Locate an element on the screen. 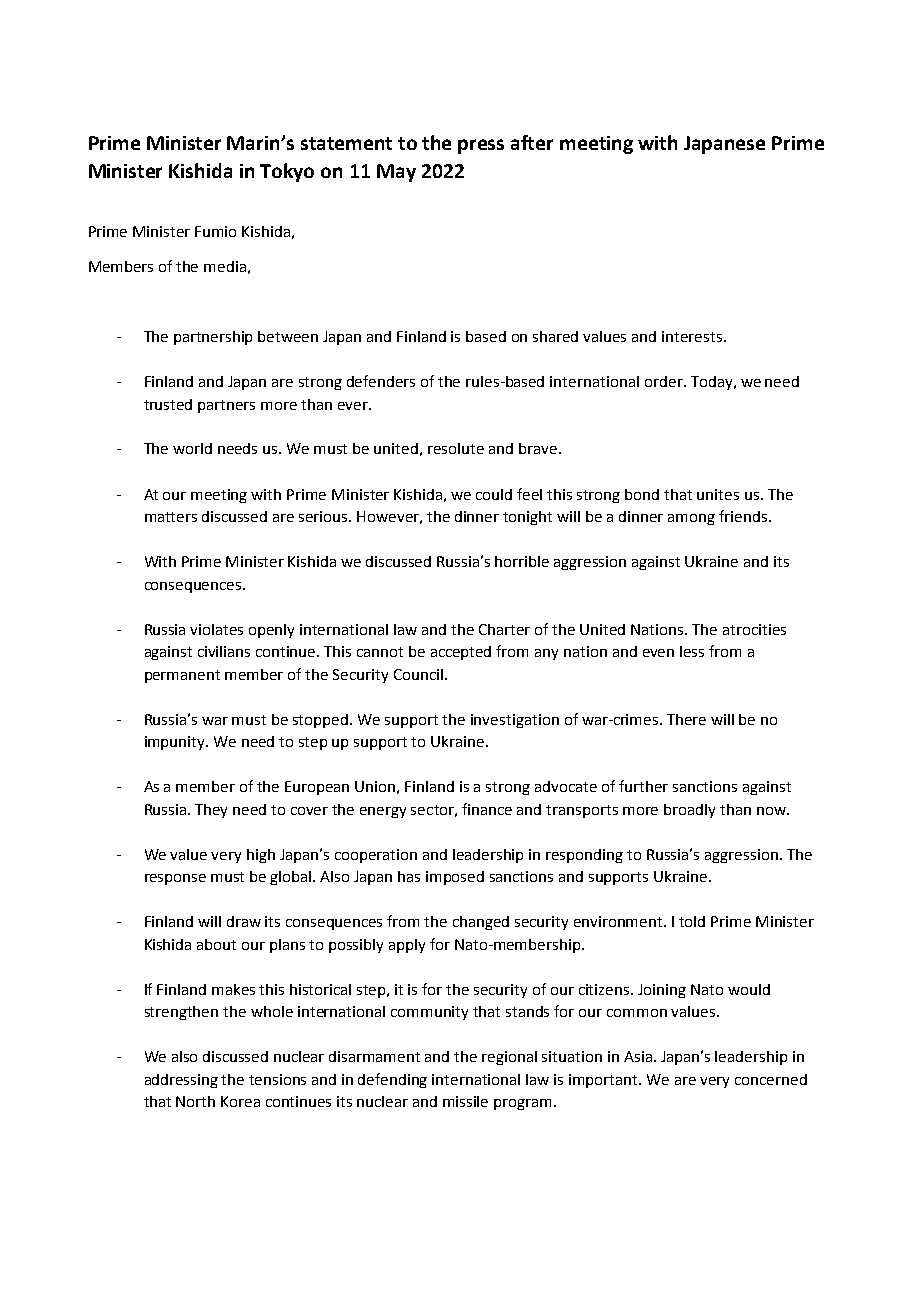  trusted is located at coordinates (168, 404).
